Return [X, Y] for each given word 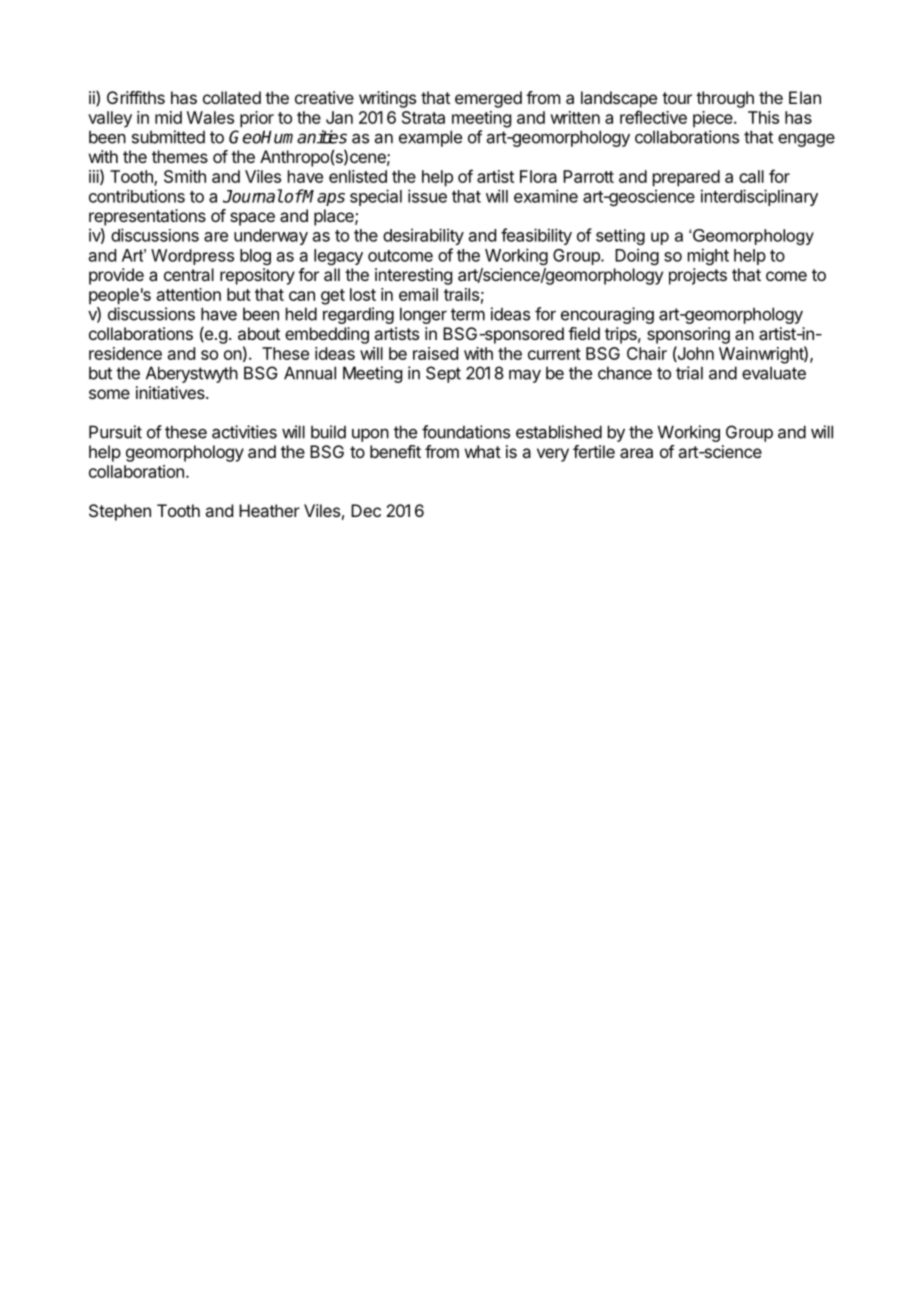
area [636, 453]
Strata [423, 117]
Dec [366, 510]
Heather [269, 510]
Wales [210, 117]
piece [714, 119]
